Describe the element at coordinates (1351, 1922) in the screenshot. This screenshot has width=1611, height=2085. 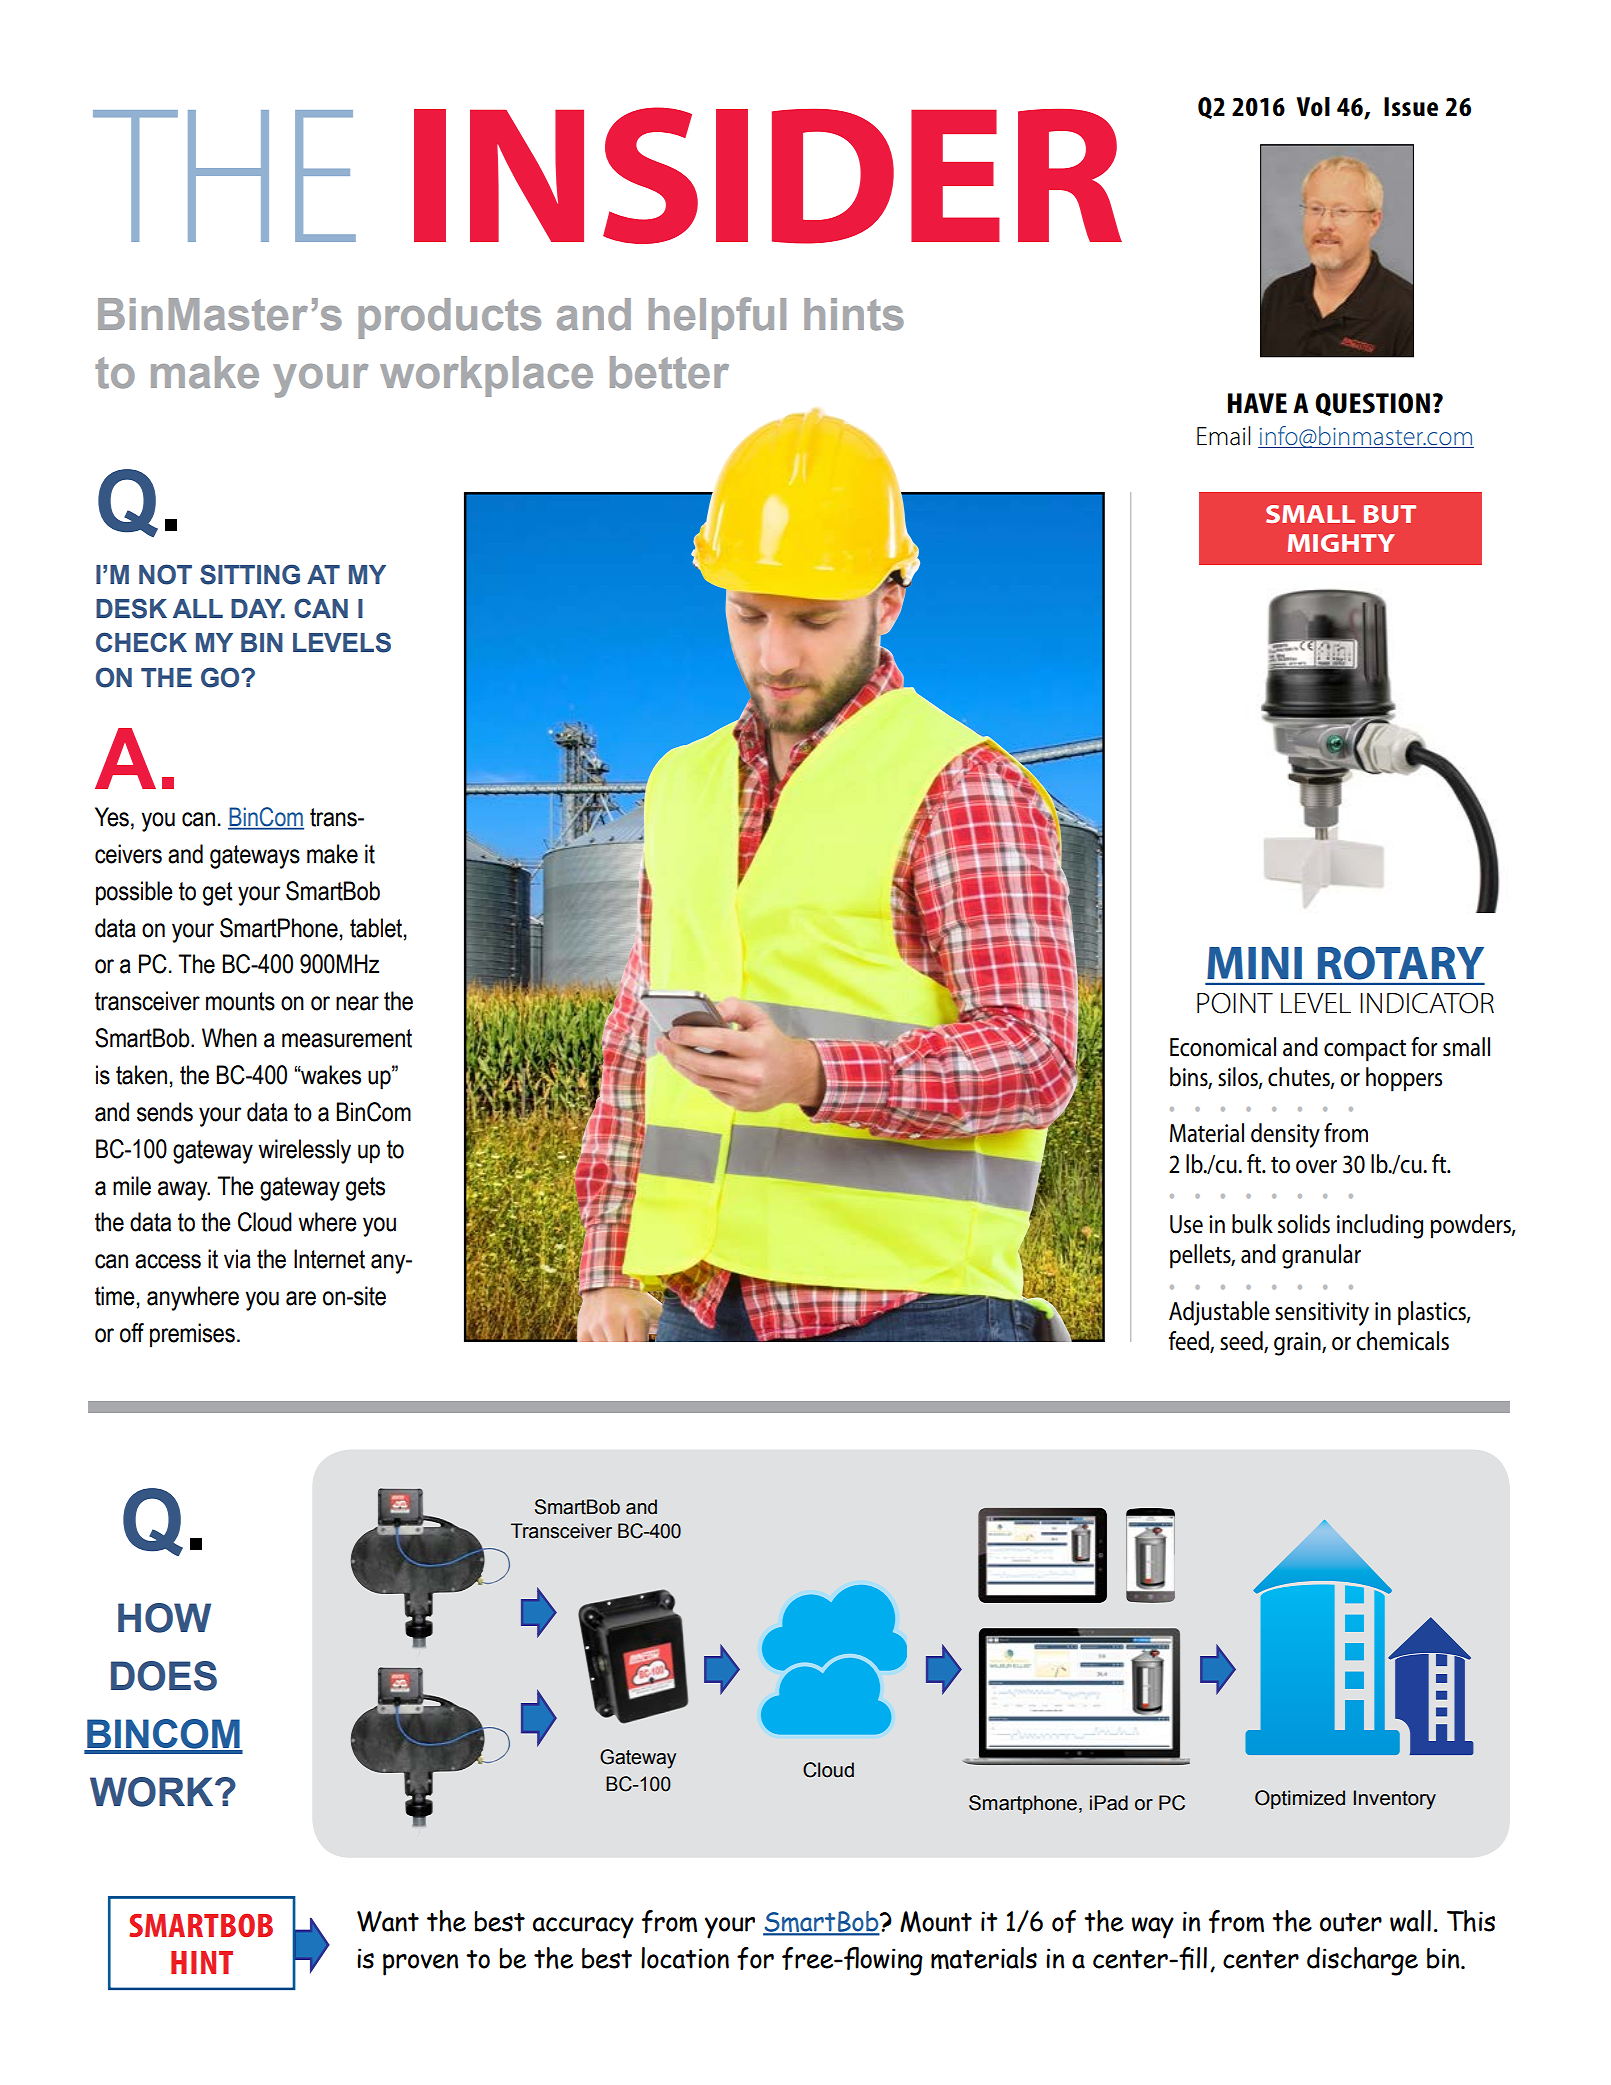
I see `outer` at that location.
